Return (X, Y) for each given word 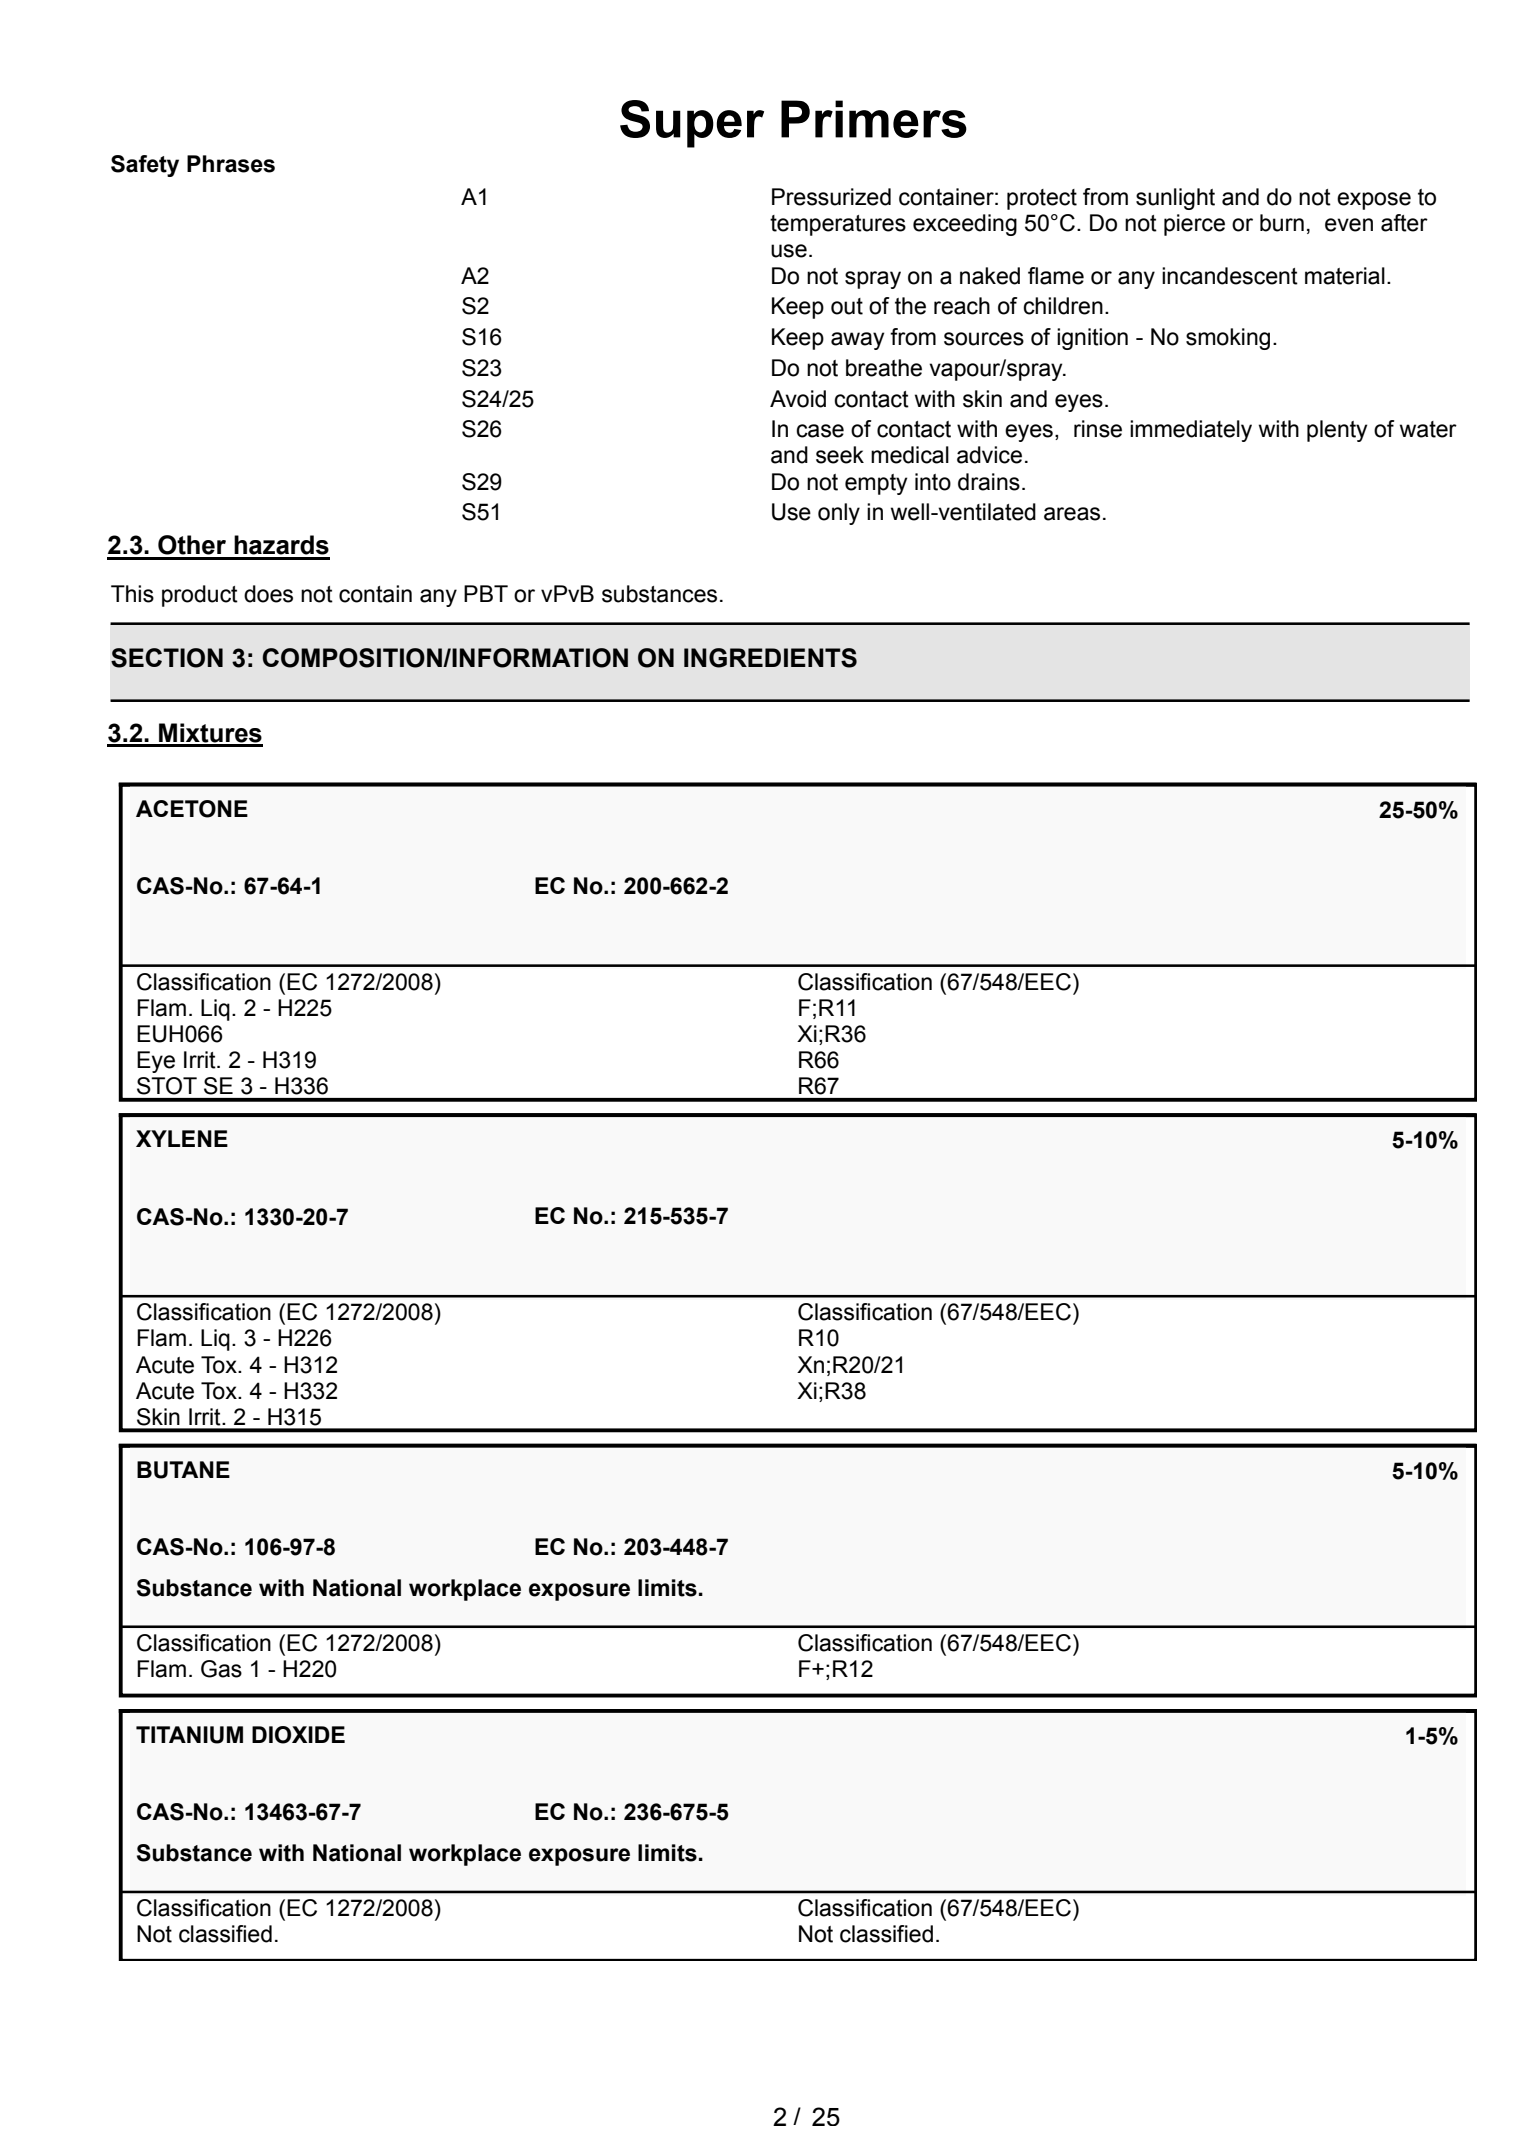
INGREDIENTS (770, 658)
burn (1282, 223)
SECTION (167, 658)
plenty (1337, 431)
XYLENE (182, 1138)
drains (989, 482)
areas (1072, 514)
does (268, 594)
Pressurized (831, 197)
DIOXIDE (298, 1735)
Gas (221, 1669)
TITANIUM (189, 1735)
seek (840, 455)
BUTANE (183, 1470)
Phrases (231, 164)
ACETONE (192, 809)
